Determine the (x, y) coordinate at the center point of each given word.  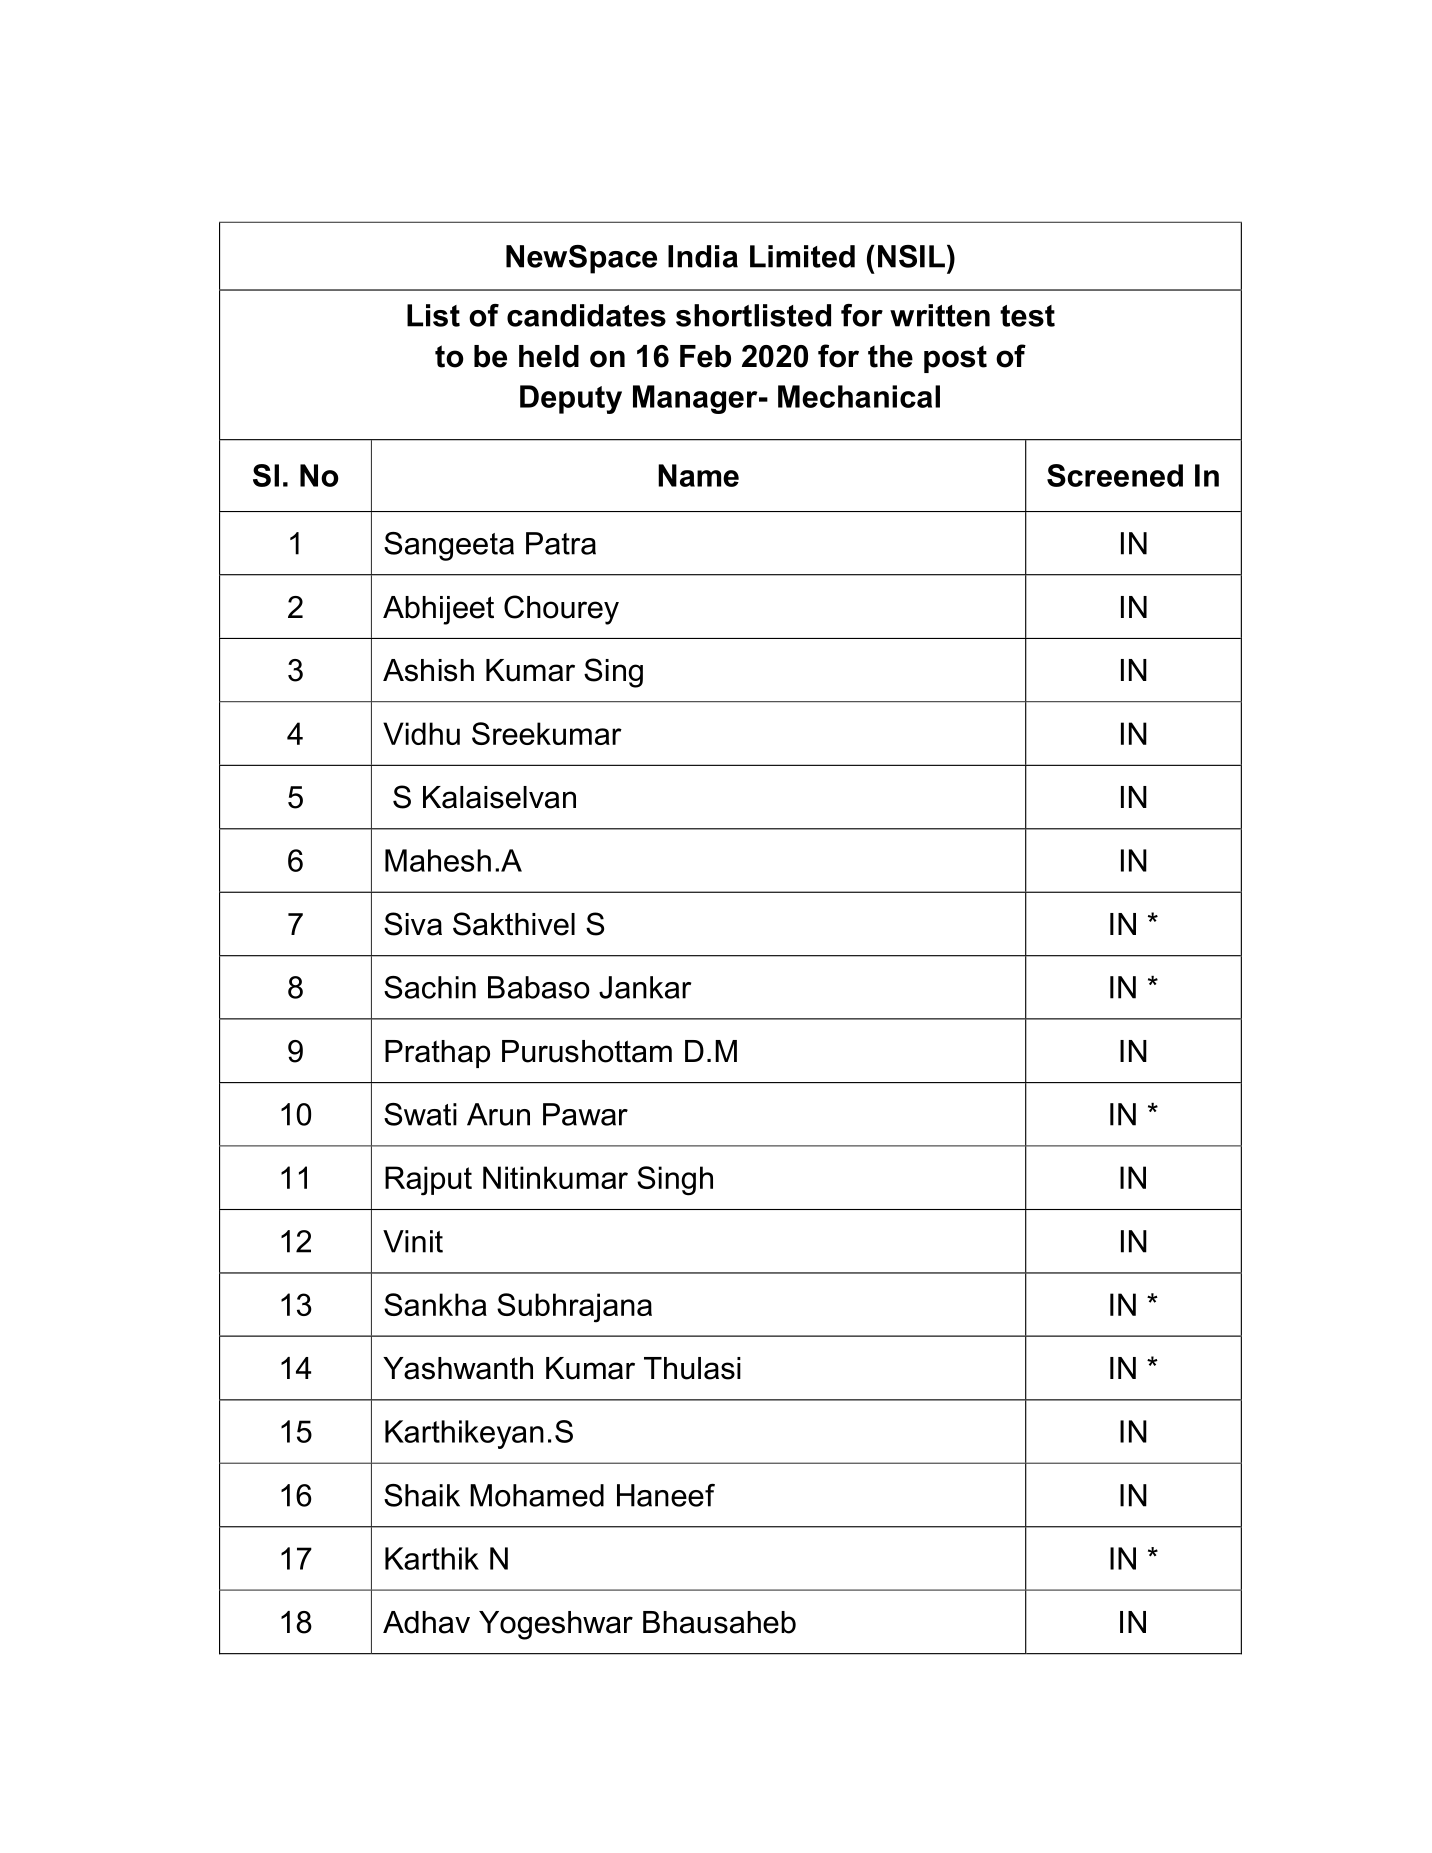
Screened (1115, 475)
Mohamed (537, 1495)
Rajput (428, 1181)
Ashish (428, 670)
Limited (802, 256)
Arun (498, 1114)
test (1027, 316)
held (549, 356)
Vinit (413, 1241)
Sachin (430, 987)
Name (698, 475)
